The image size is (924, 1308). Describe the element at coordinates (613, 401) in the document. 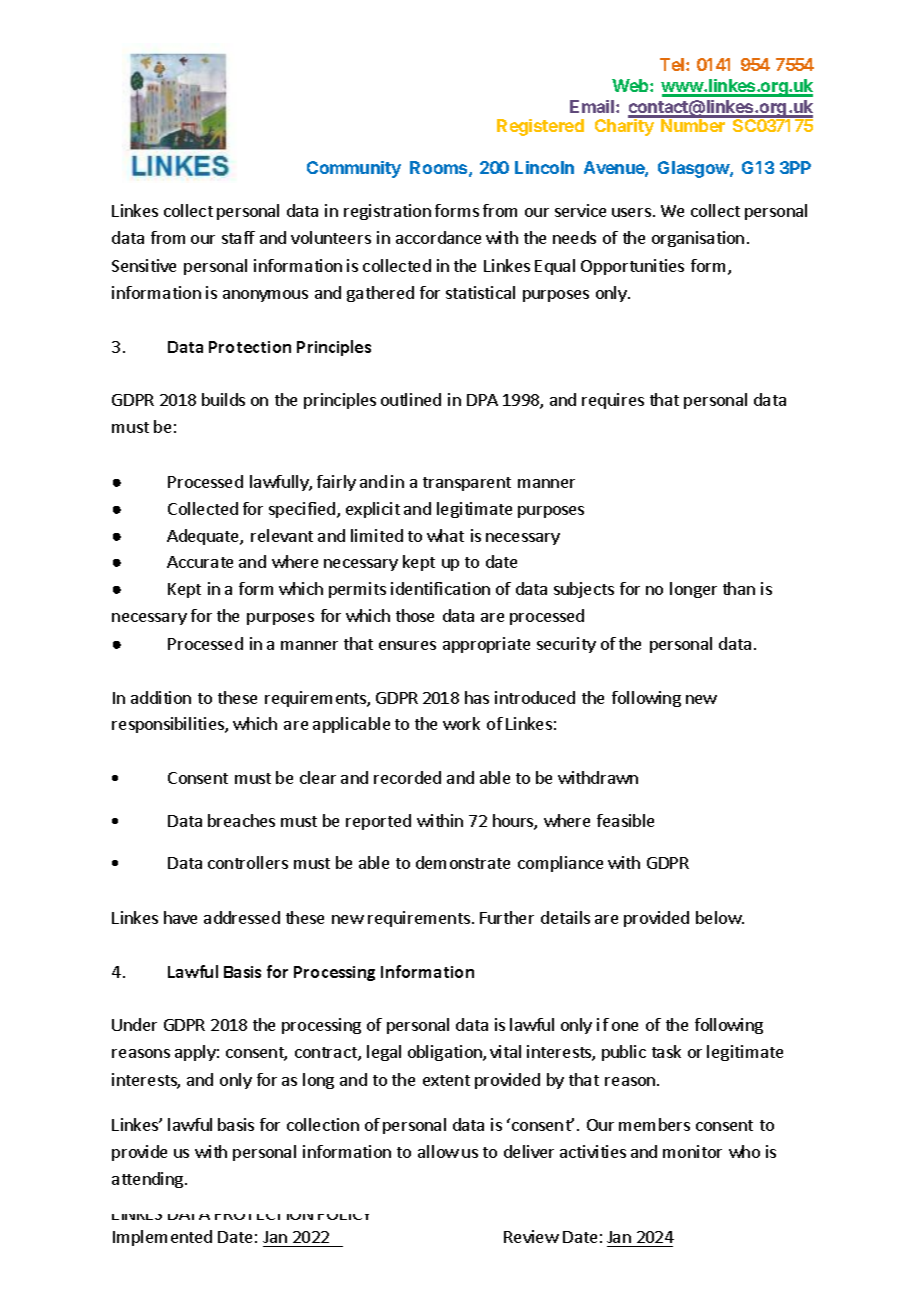

I see `requires` at that location.
